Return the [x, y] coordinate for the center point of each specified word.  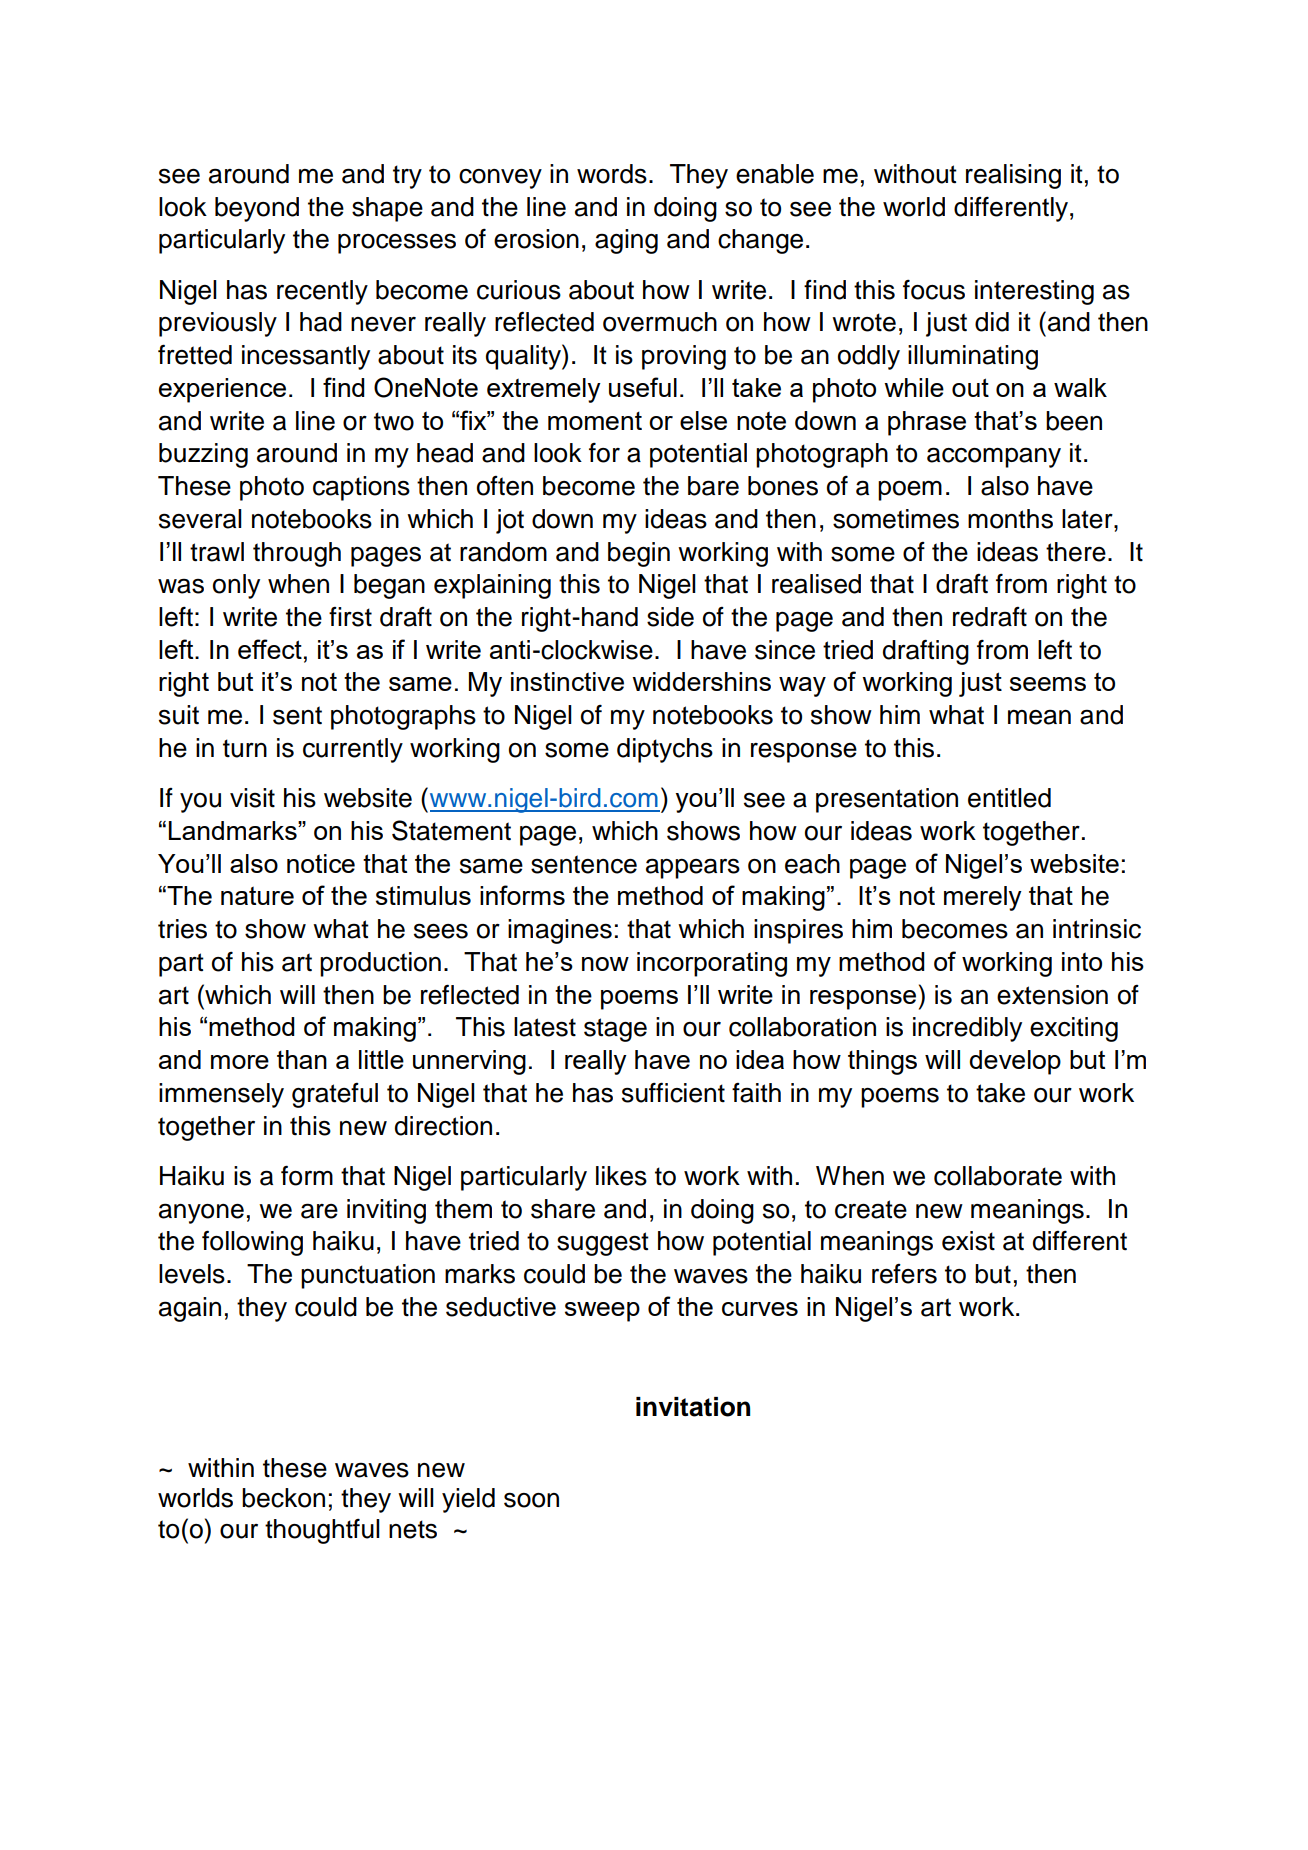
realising [1013, 176]
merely [983, 898]
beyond [257, 209]
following [252, 1243]
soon [531, 1500]
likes [621, 1176]
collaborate [998, 1176]
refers [904, 1274]
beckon [283, 1498]
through [297, 554]
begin [639, 554]
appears [693, 868]
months [1010, 519]
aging [626, 241]
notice [321, 863]
